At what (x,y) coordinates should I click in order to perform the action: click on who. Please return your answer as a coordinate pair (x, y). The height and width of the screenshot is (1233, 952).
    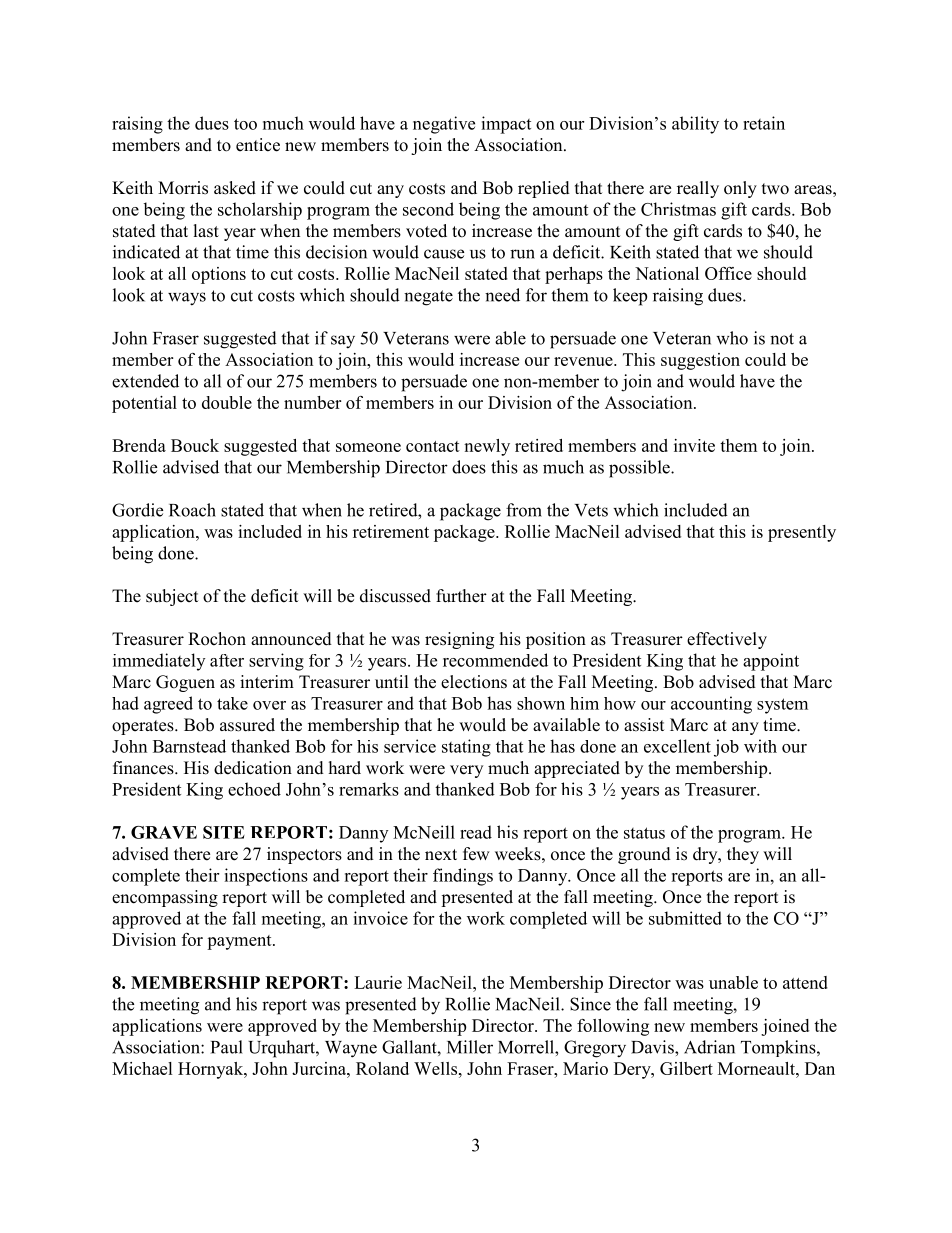
    Looking at the image, I should click on (732, 338).
